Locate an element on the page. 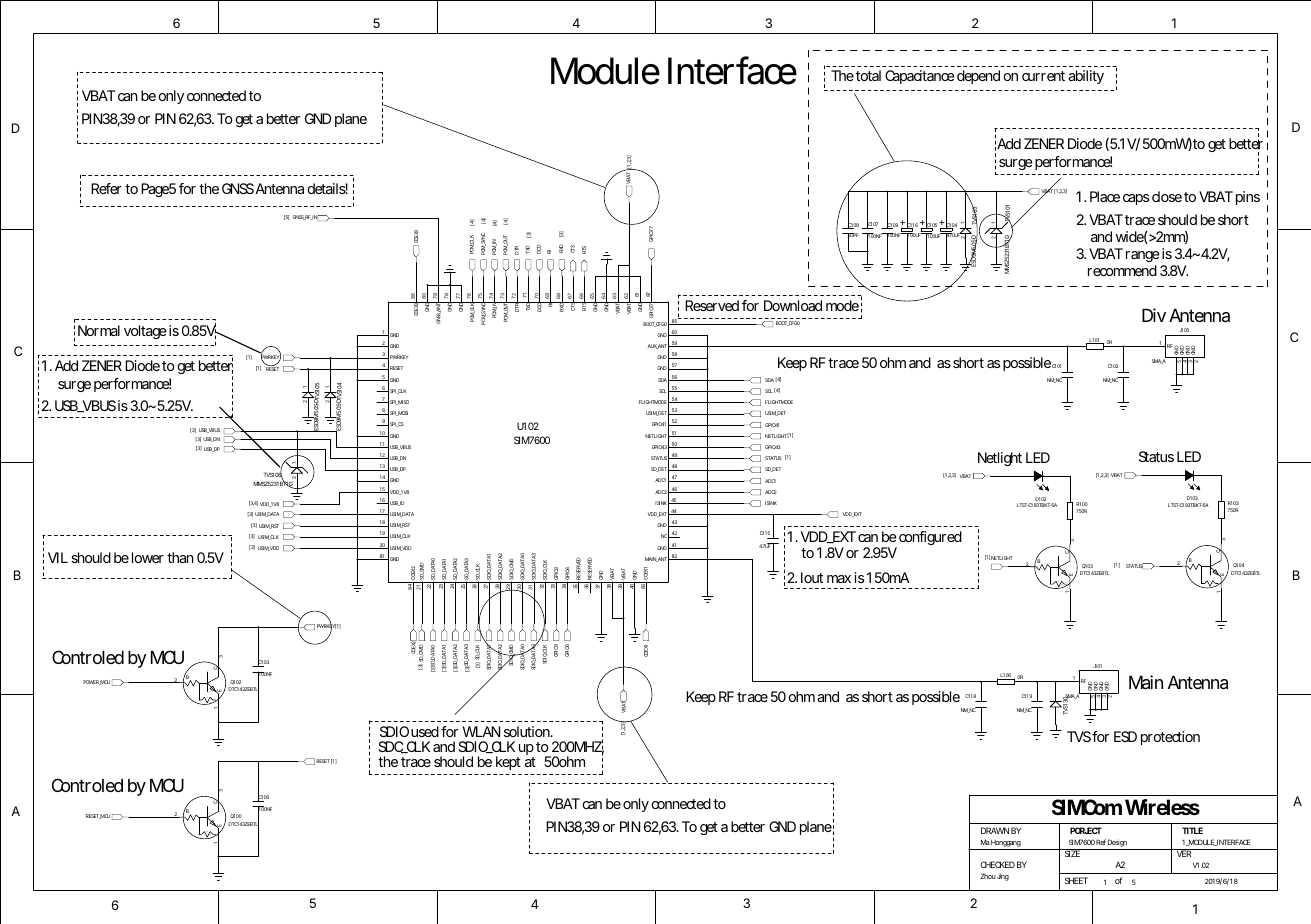 This image has width=1311, height=924. current is located at coordinates (1043, 76).
